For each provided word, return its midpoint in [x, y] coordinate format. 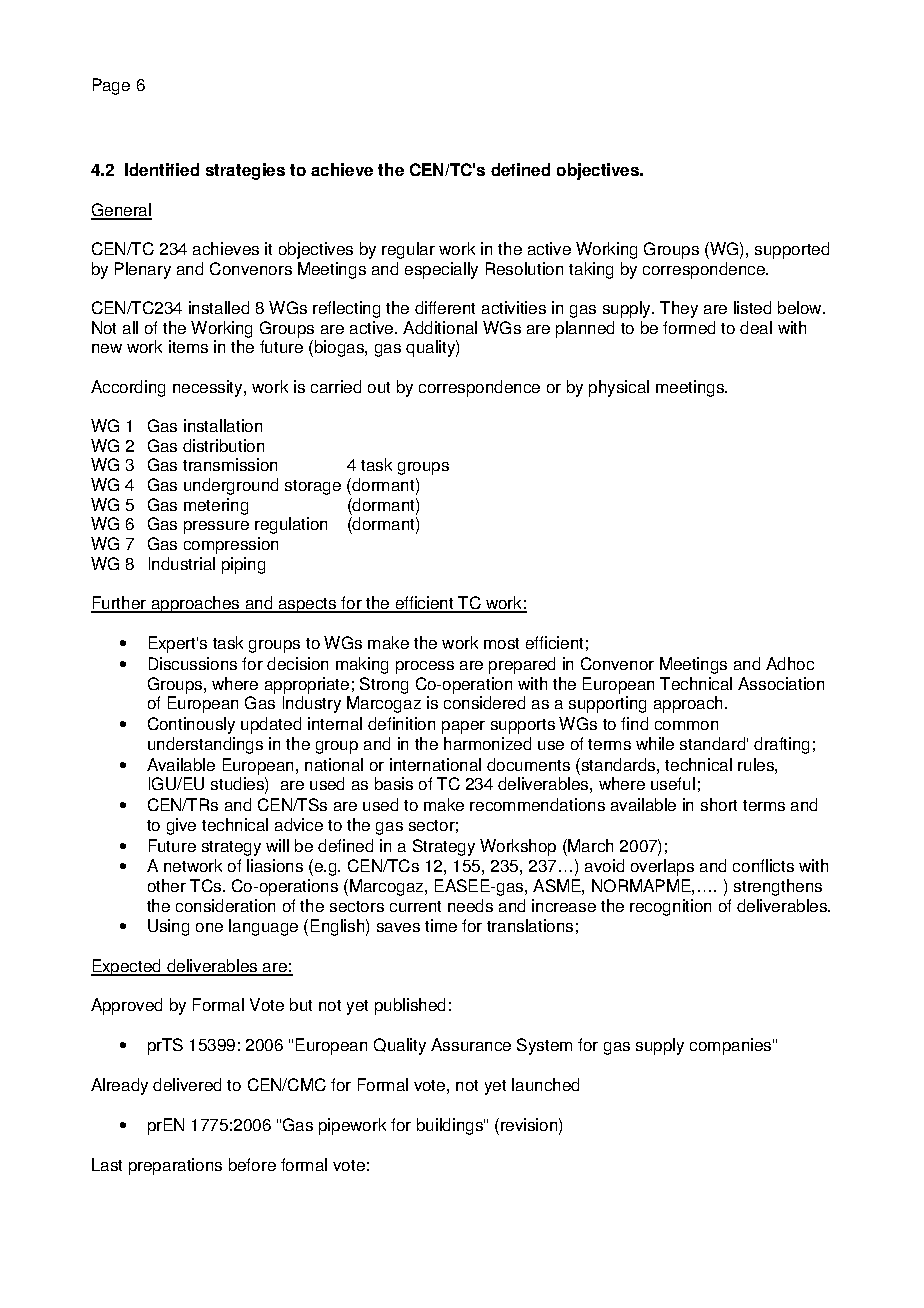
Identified [162, 169]
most [501, 643]
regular [408, 250]
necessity [209, 388]
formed [689, 327]
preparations [175, 1166]
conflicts [763, 865]
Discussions [193, 663]
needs [470, 905]
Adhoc [790, 663]
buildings [451, 1126]
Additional [440, 327]
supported [792, 250]
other [167, 885]
